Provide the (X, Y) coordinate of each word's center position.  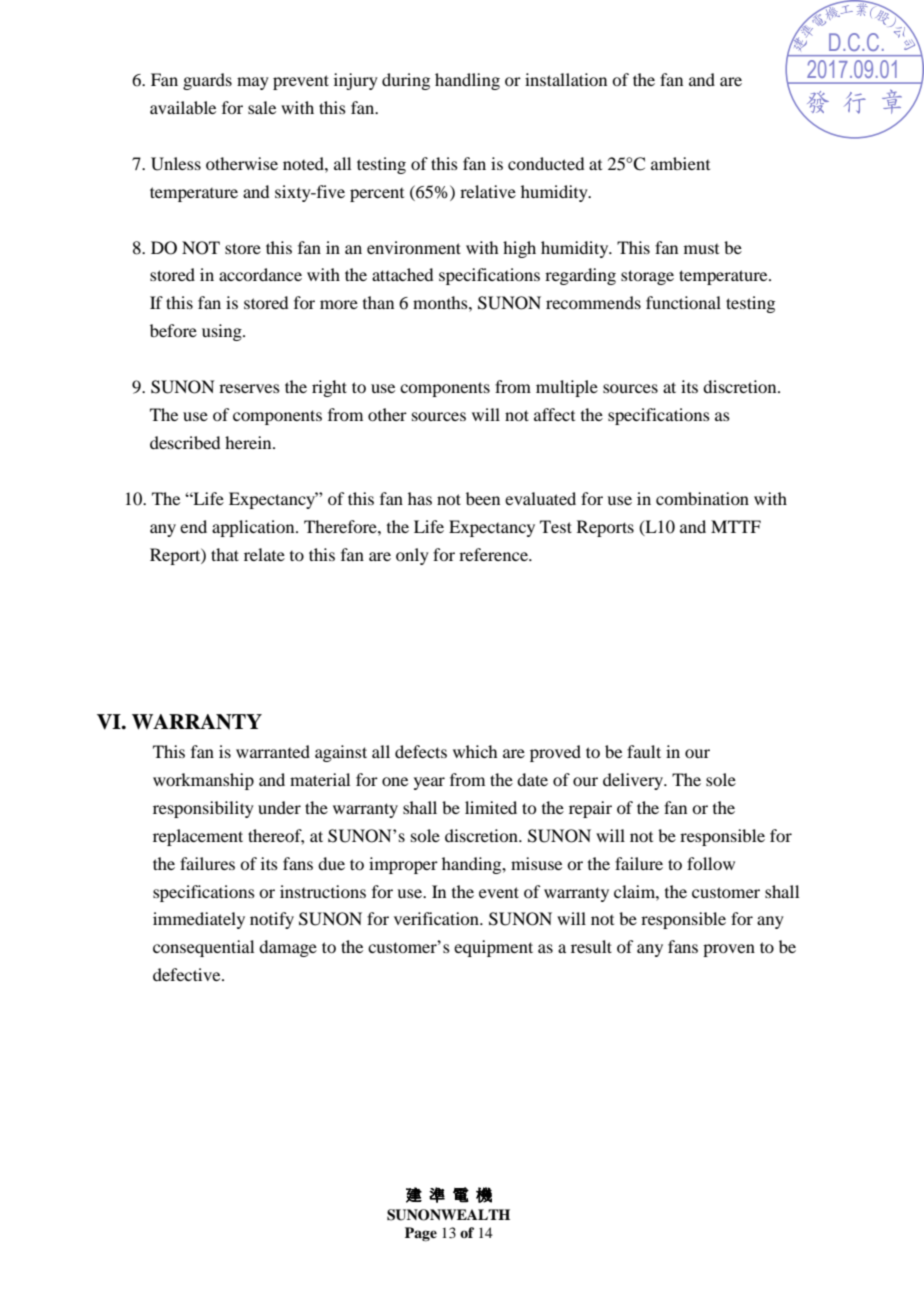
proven (729, 950)
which (475, 751)
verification (437, 918)
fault (644, 751)
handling (467, 81)
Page (421, 1234)
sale (262, 107)
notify (272, 920)
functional (683, 302)
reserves (249, 388)
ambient (680, 163)
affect (554, 414)
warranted (273, 751)
